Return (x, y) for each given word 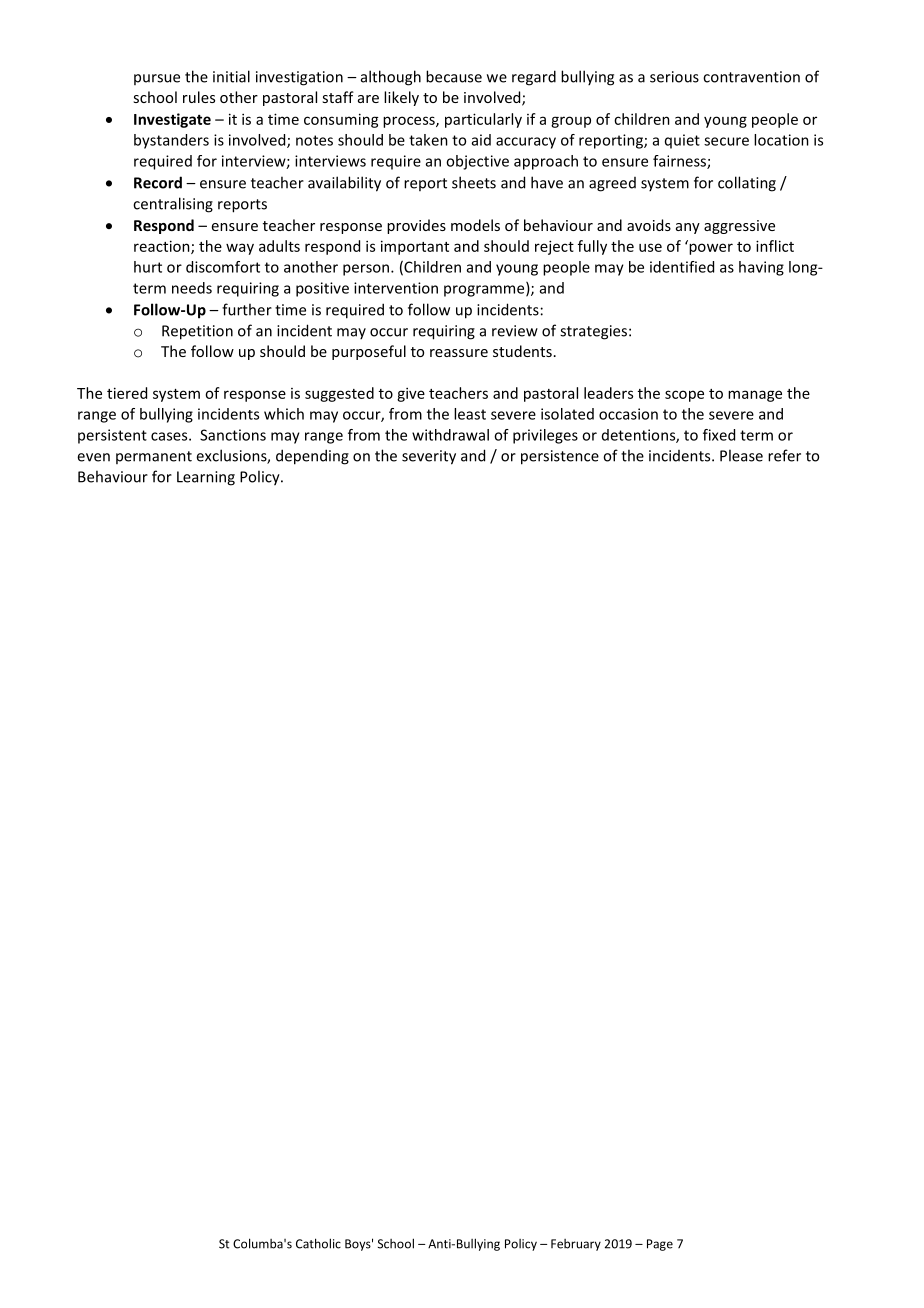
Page (660, 1245)
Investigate (172, 120)
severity (429, 457)
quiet (682, 141)
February (576, 1245)
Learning (206, 478)
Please (741, 455)
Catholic (318, 1243)
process (410, 122)
